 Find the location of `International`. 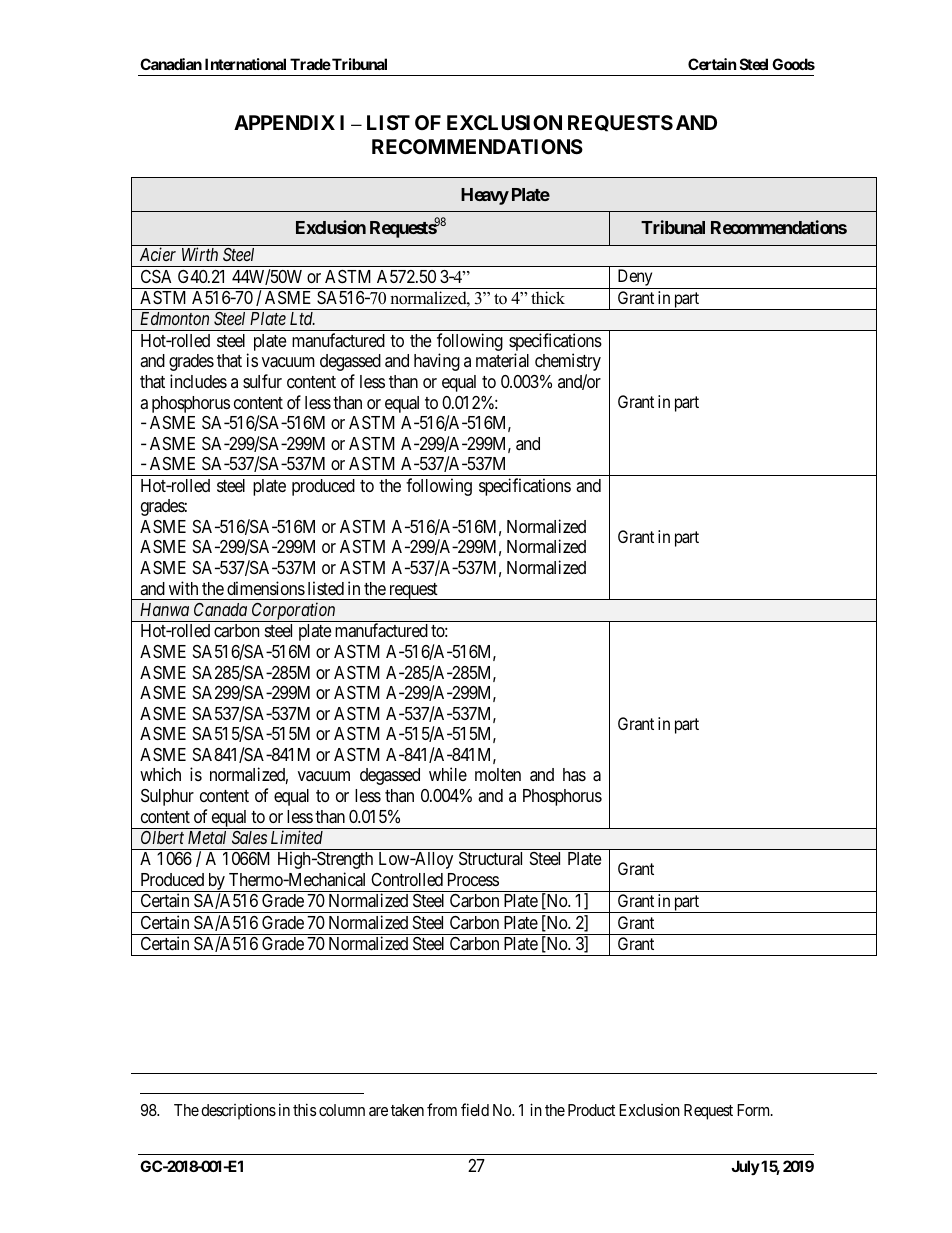

International is located at coordinates (245, 64).
